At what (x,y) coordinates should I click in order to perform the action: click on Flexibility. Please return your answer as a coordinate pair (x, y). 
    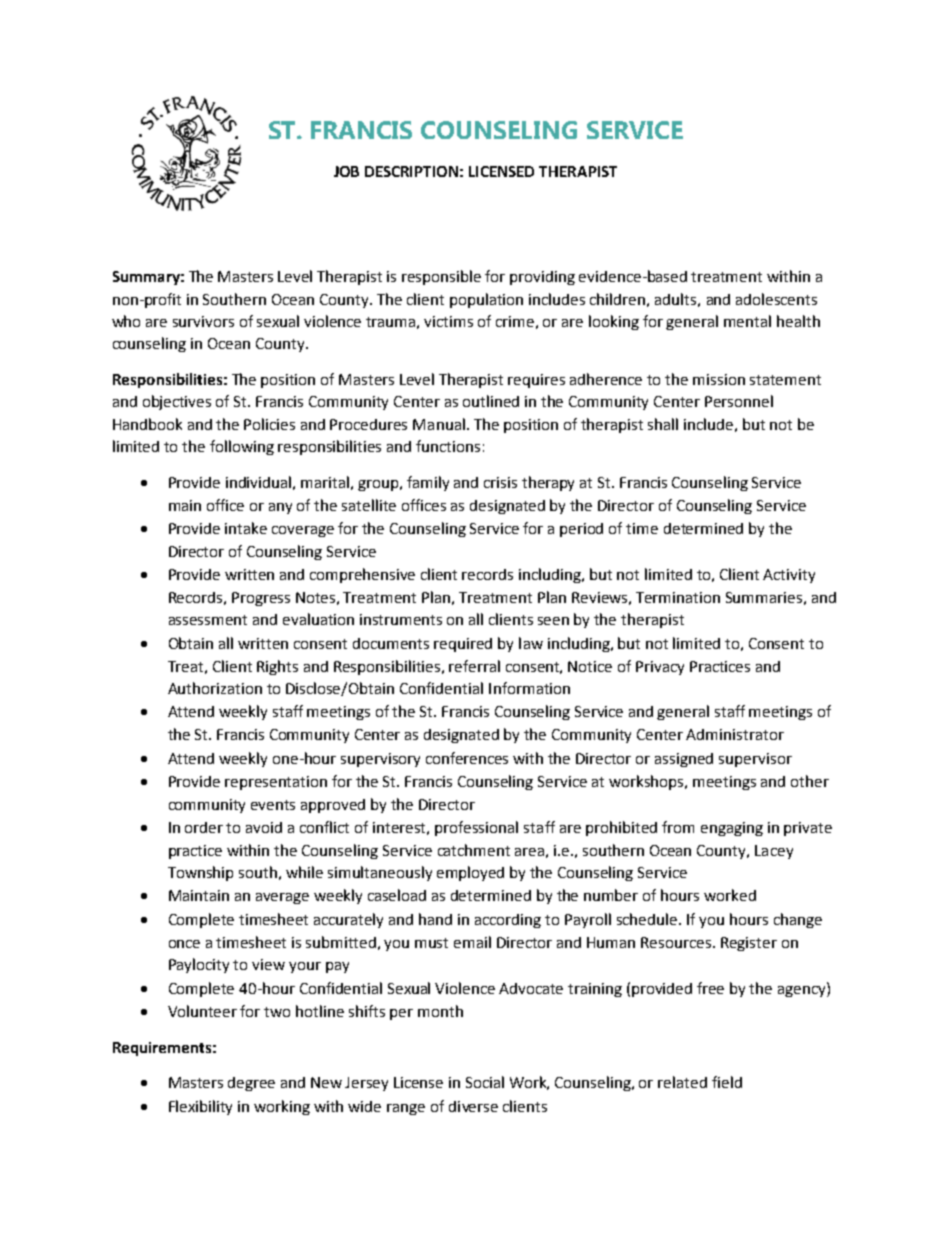
    Looking at the image, I should click on (200, 1107).
